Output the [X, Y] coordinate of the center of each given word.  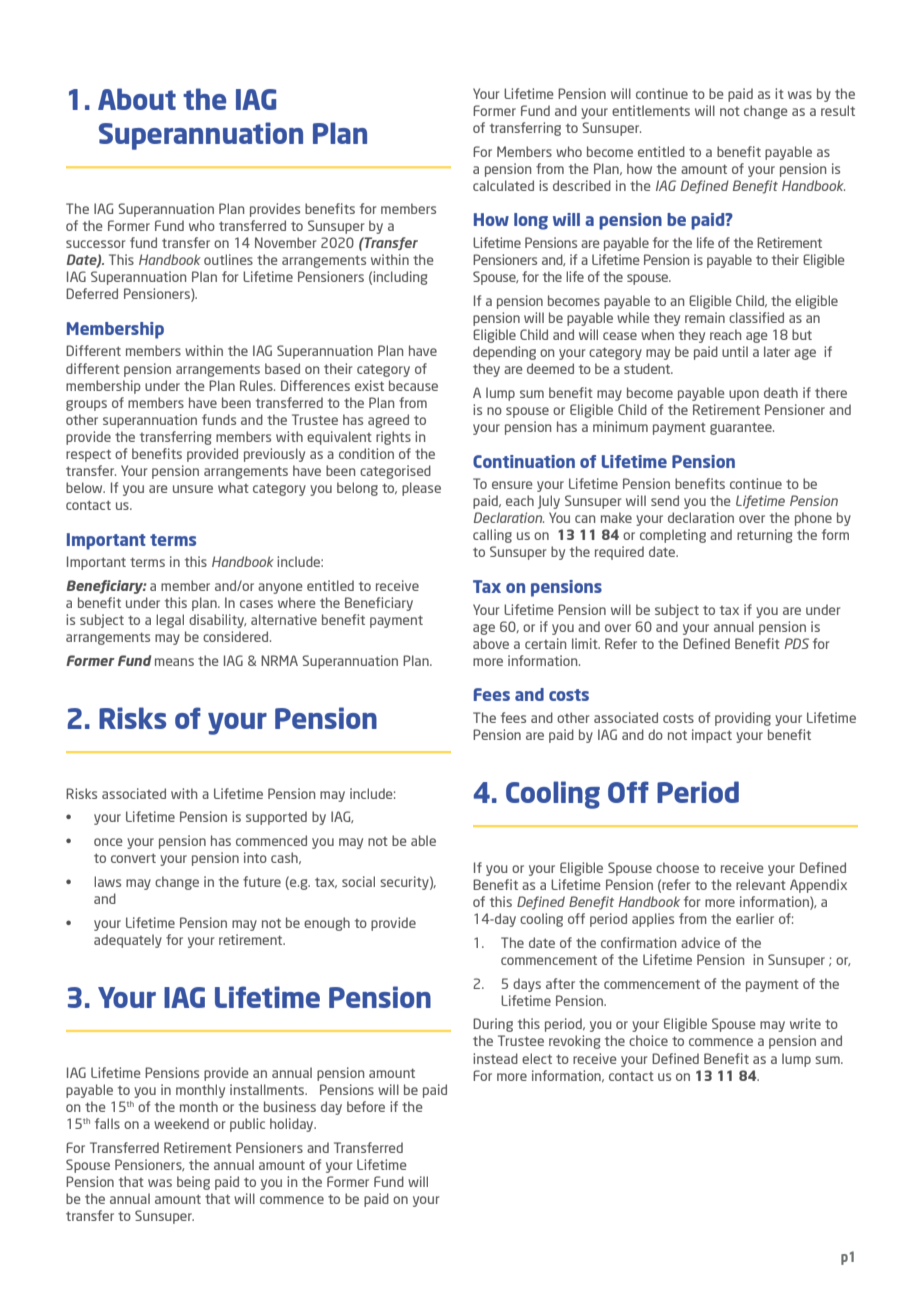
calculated [503, 185]
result [838, 110]
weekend [181, 1123]
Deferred [92, 293]
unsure [193, 489]
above [491, 643]
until [735, 351]
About [137, 99]
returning [764, 536]
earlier [755, 918]
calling [492, 536]
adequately [128, 941]
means [174, 662]
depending [504, 353]
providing [743, 719]
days [527, 985]
